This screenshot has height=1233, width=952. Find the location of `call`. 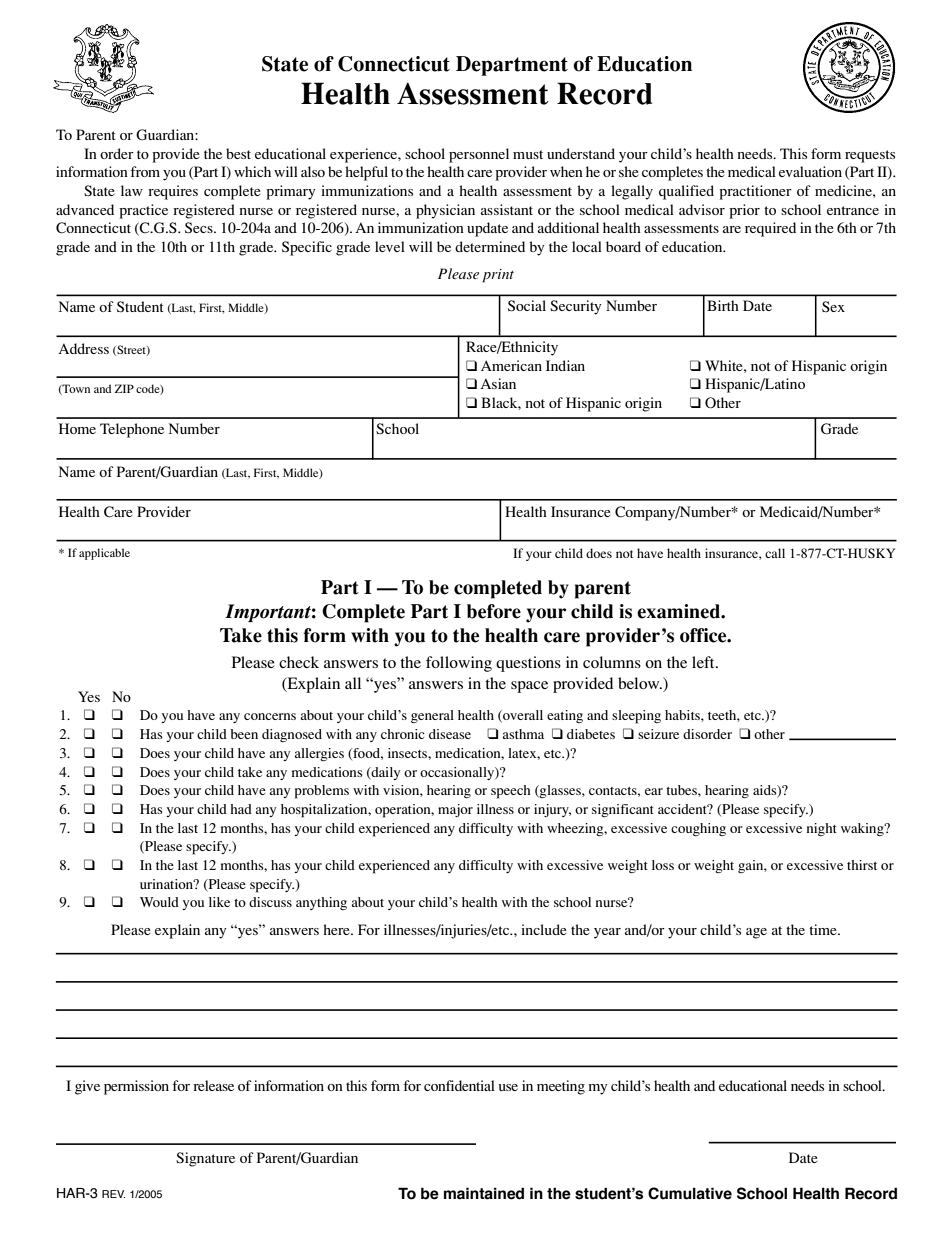

call is located at coordinates (775, 553).
